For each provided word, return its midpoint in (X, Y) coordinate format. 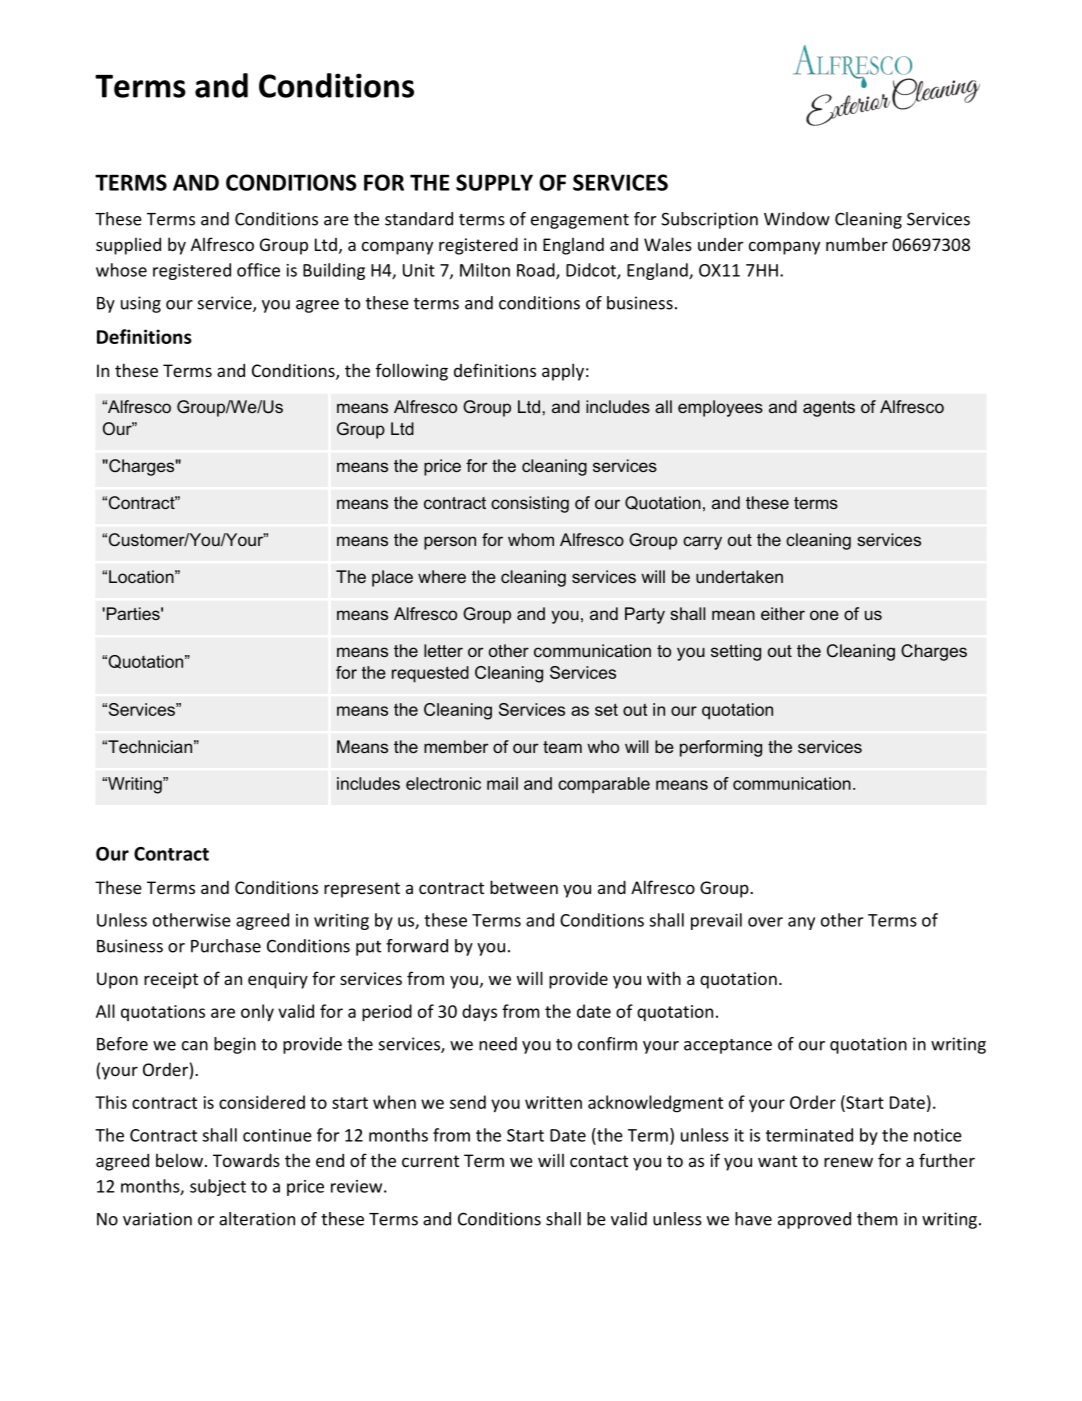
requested (430, 674)
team (562, 747)
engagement (580, 221)
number (857, 244)
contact (599, 1161)
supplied (128, 246)
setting (736, 652)
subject (218, 1187)
